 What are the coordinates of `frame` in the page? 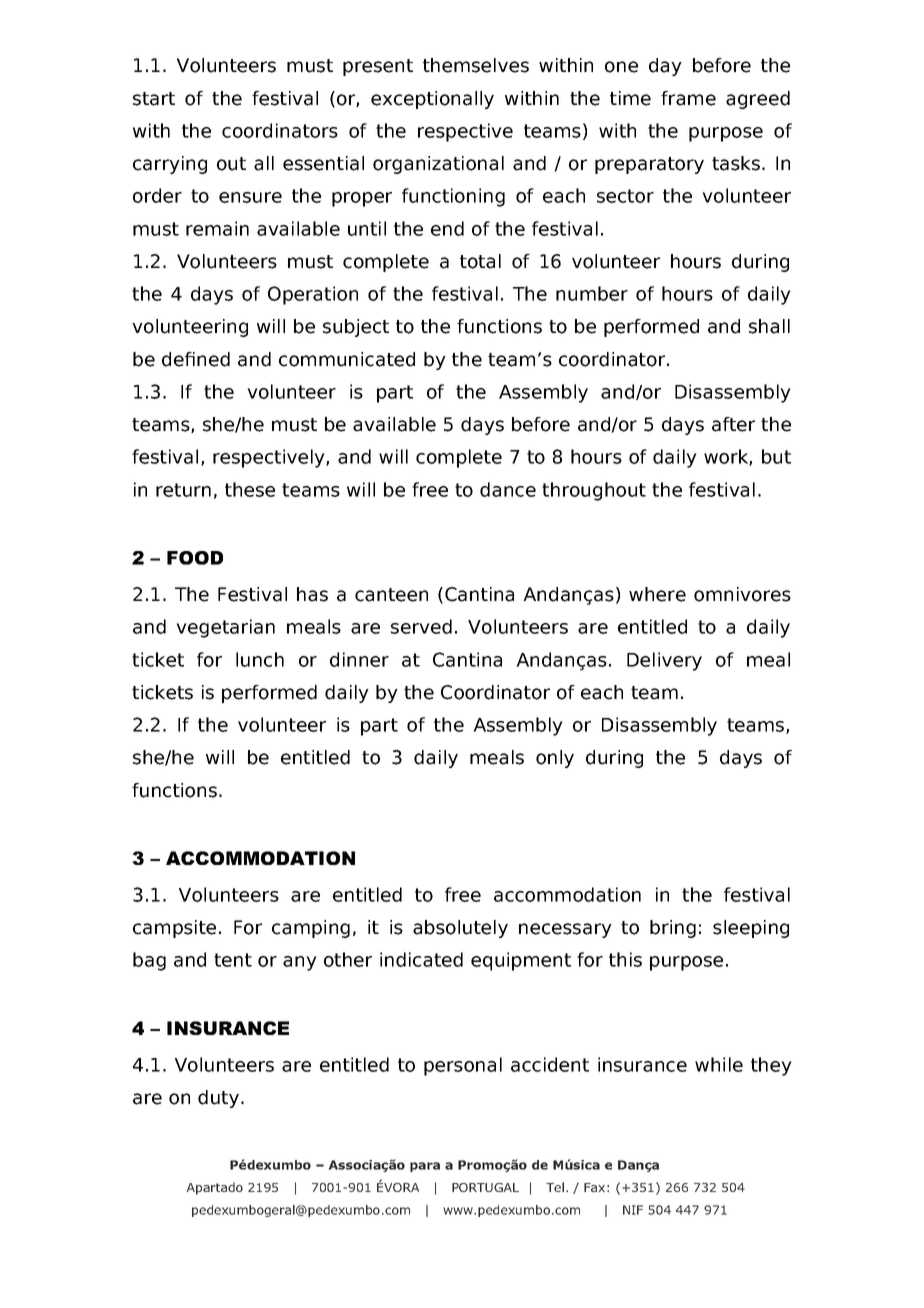 It's located at (688, 98).
